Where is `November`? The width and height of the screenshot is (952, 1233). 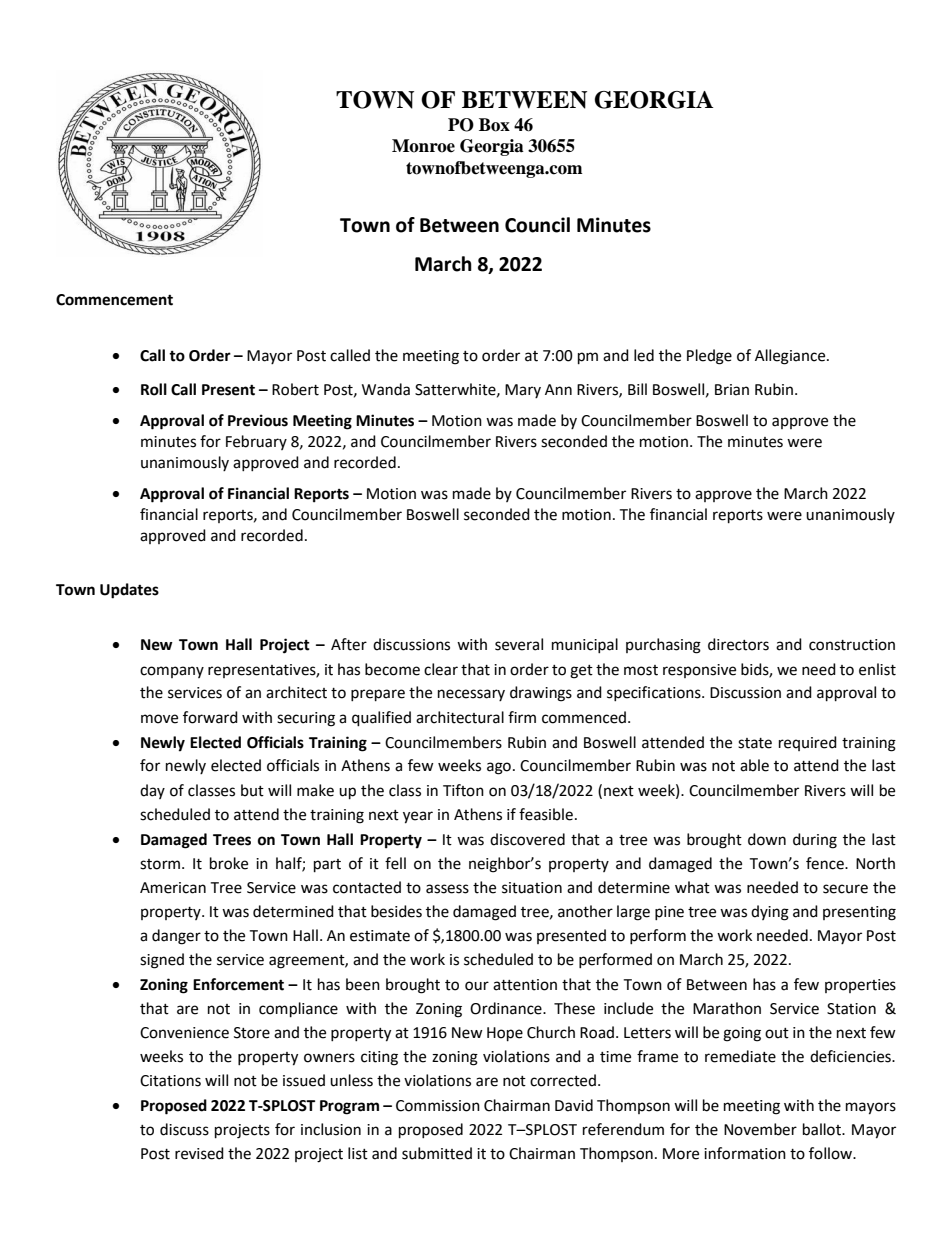 November is located at coordinates (760, 1129).
